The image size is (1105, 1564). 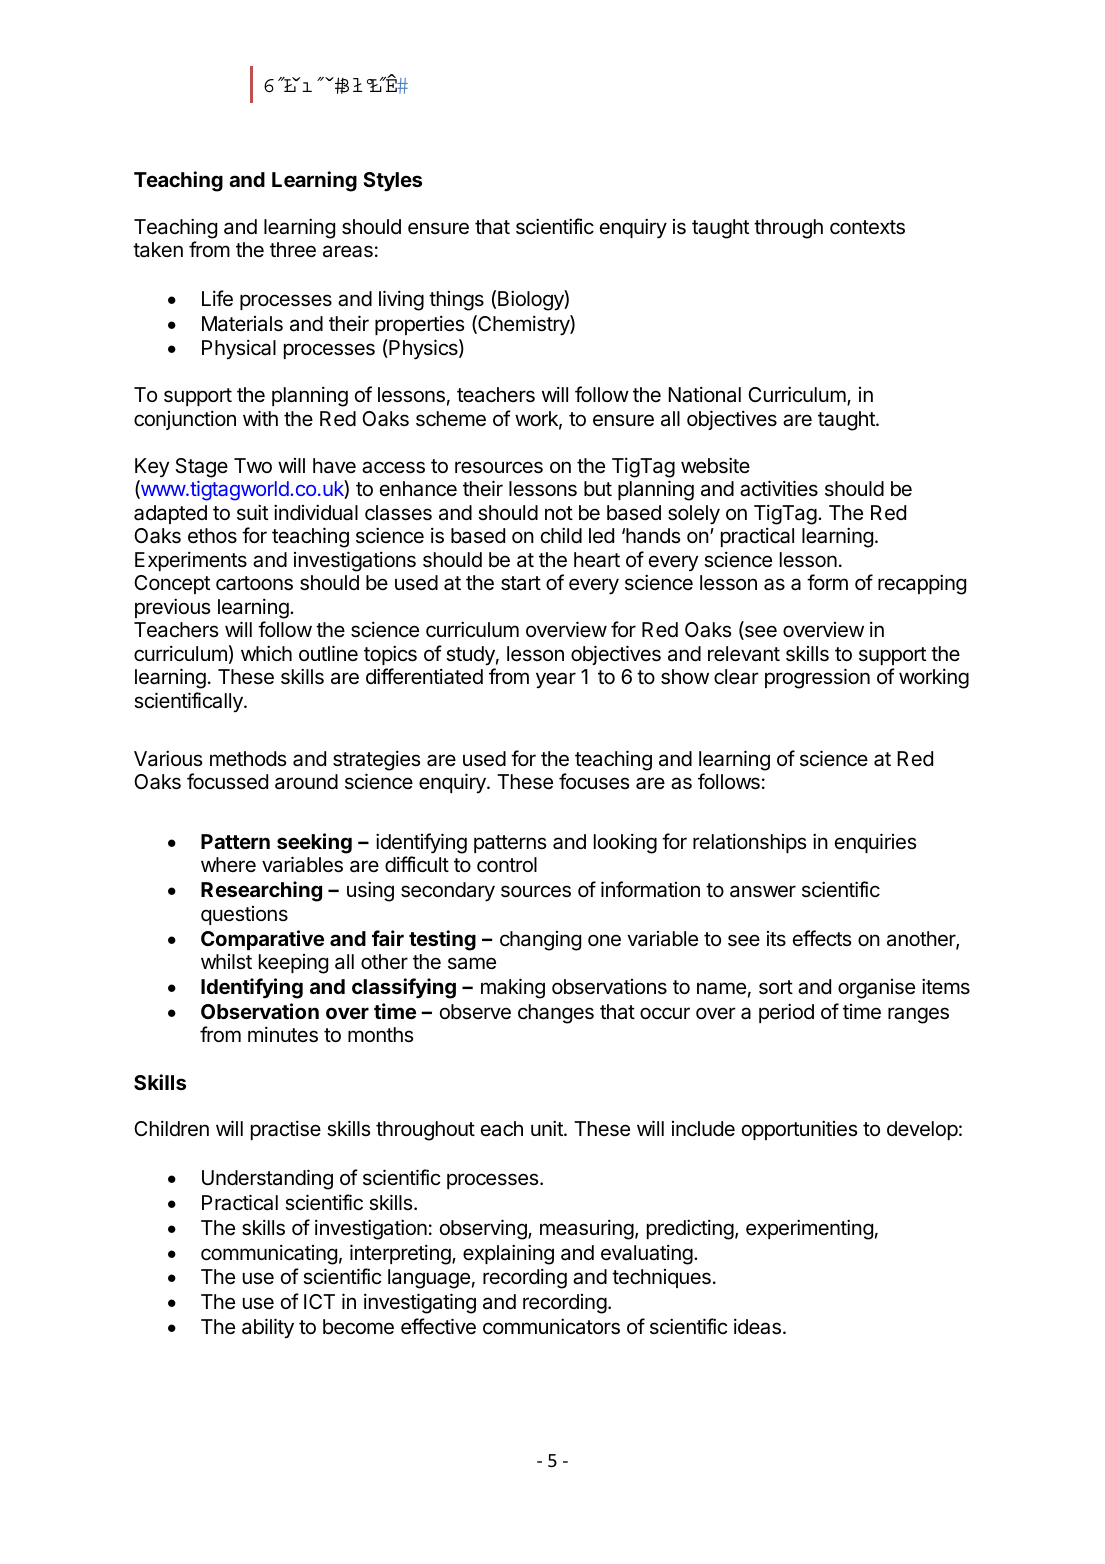 What do you see at coordinates (817, 678) in the screenshot?
I see `progression` at bounding box center [817, 678].
